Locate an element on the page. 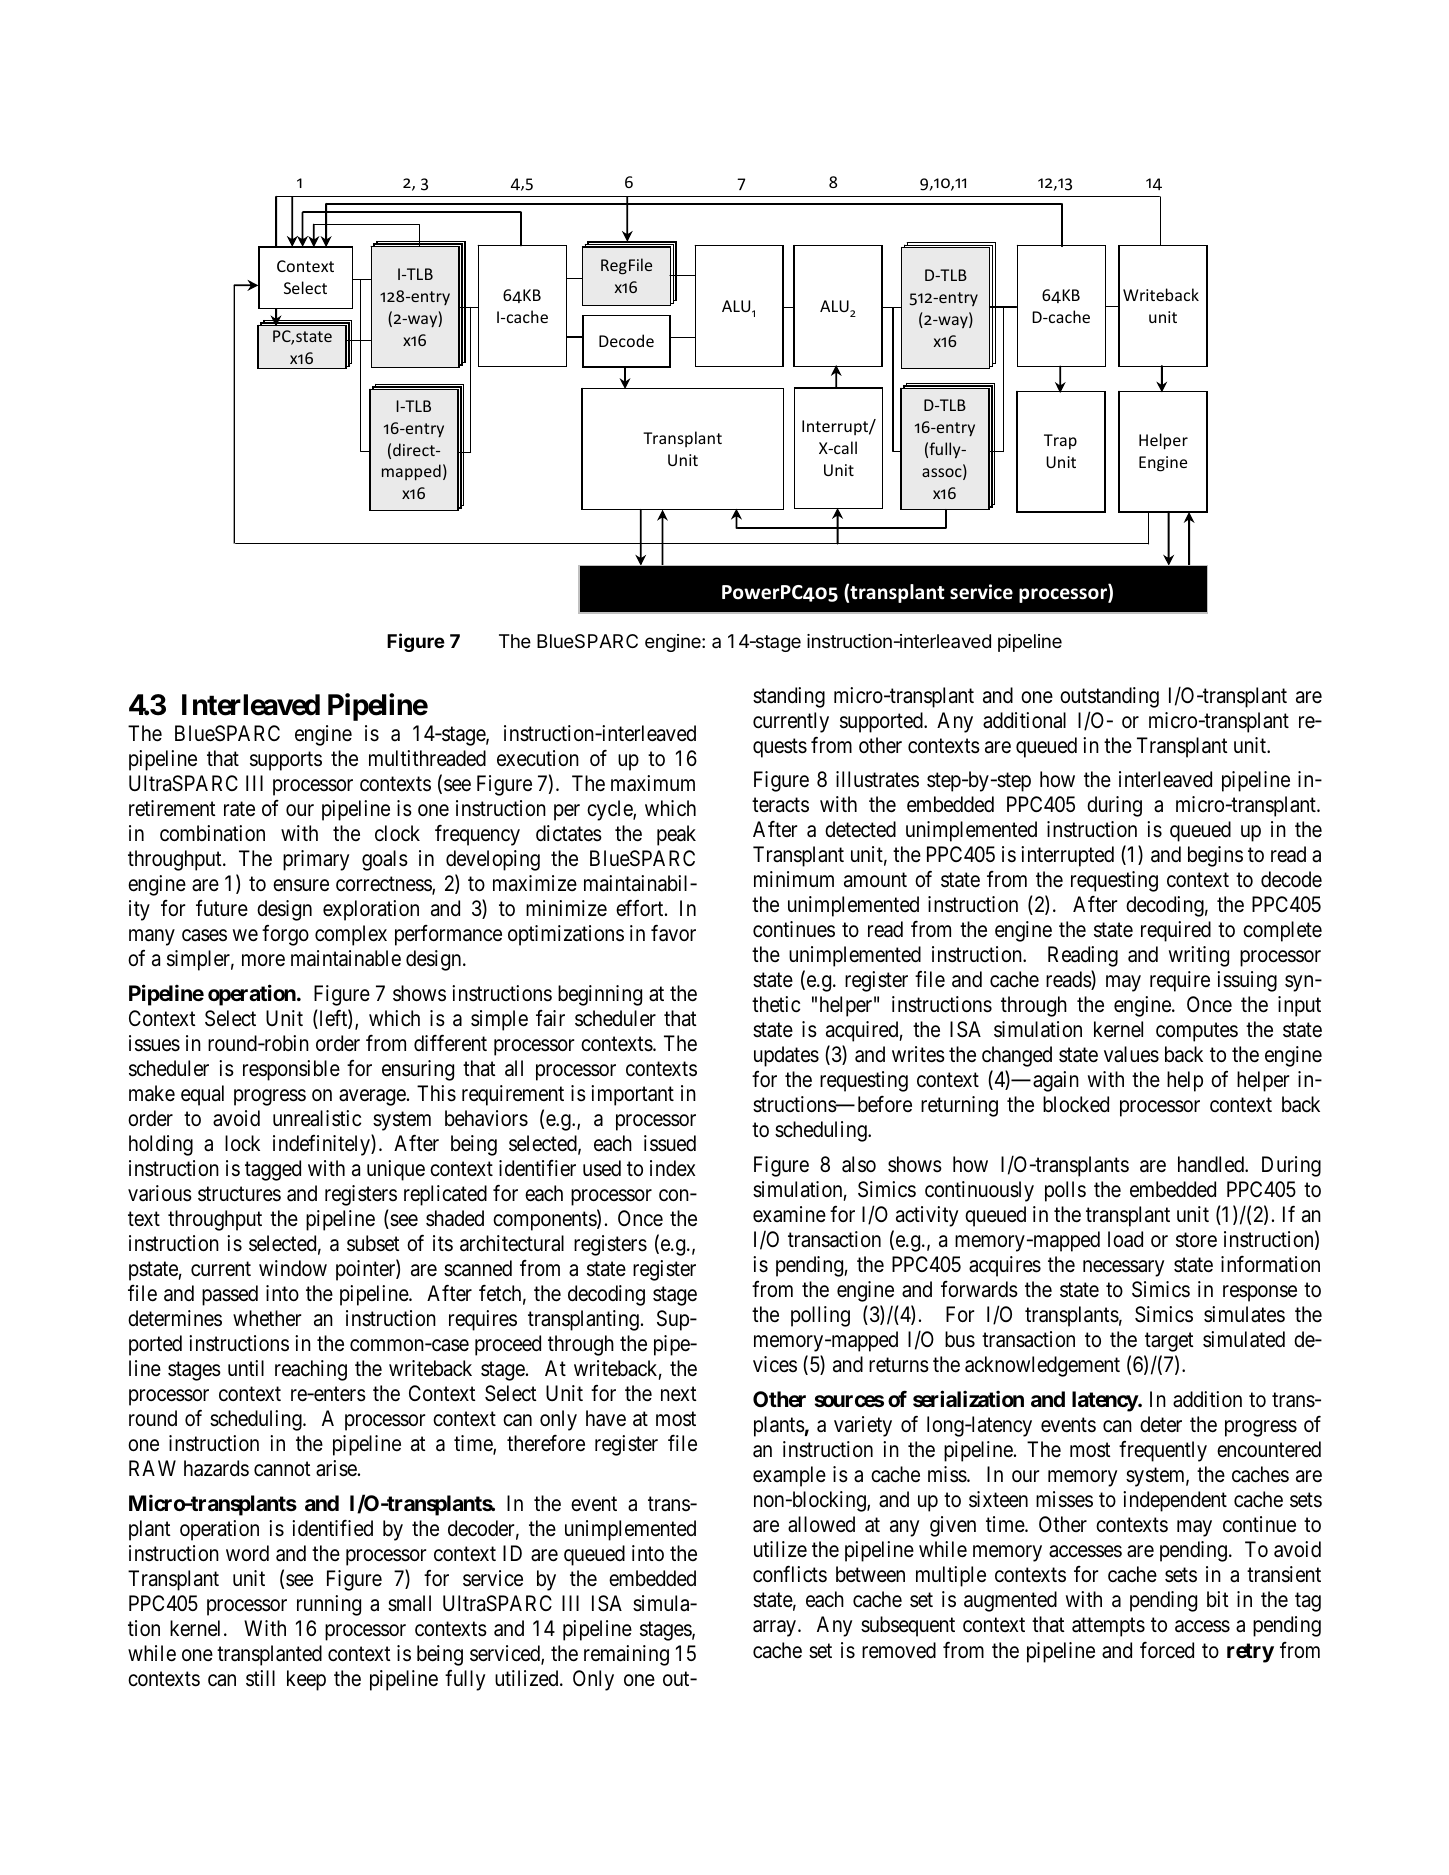 The image size is (1449, 1875). Trap is located at coordinates (1060, 442).
